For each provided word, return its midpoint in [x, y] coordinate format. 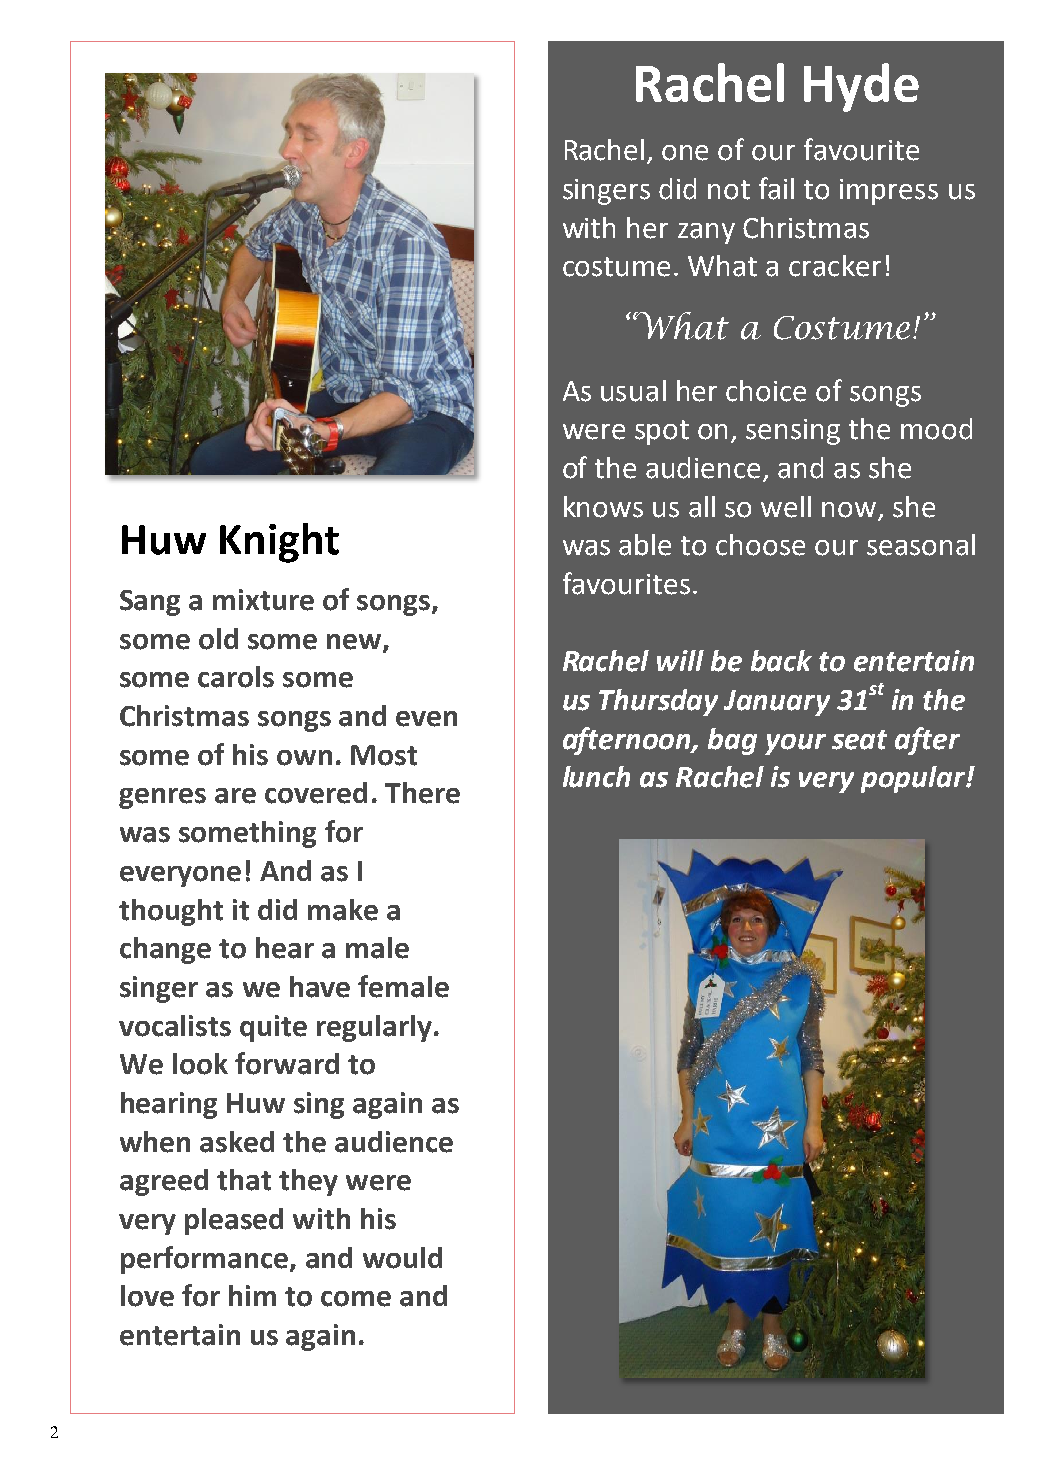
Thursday [658, 702]
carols [236, 677]
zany [706, 233]
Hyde [861, 87]
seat [859, 740]
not [729, 190]
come [356, 1299]
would [402, 1258]
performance [206, 1260]
